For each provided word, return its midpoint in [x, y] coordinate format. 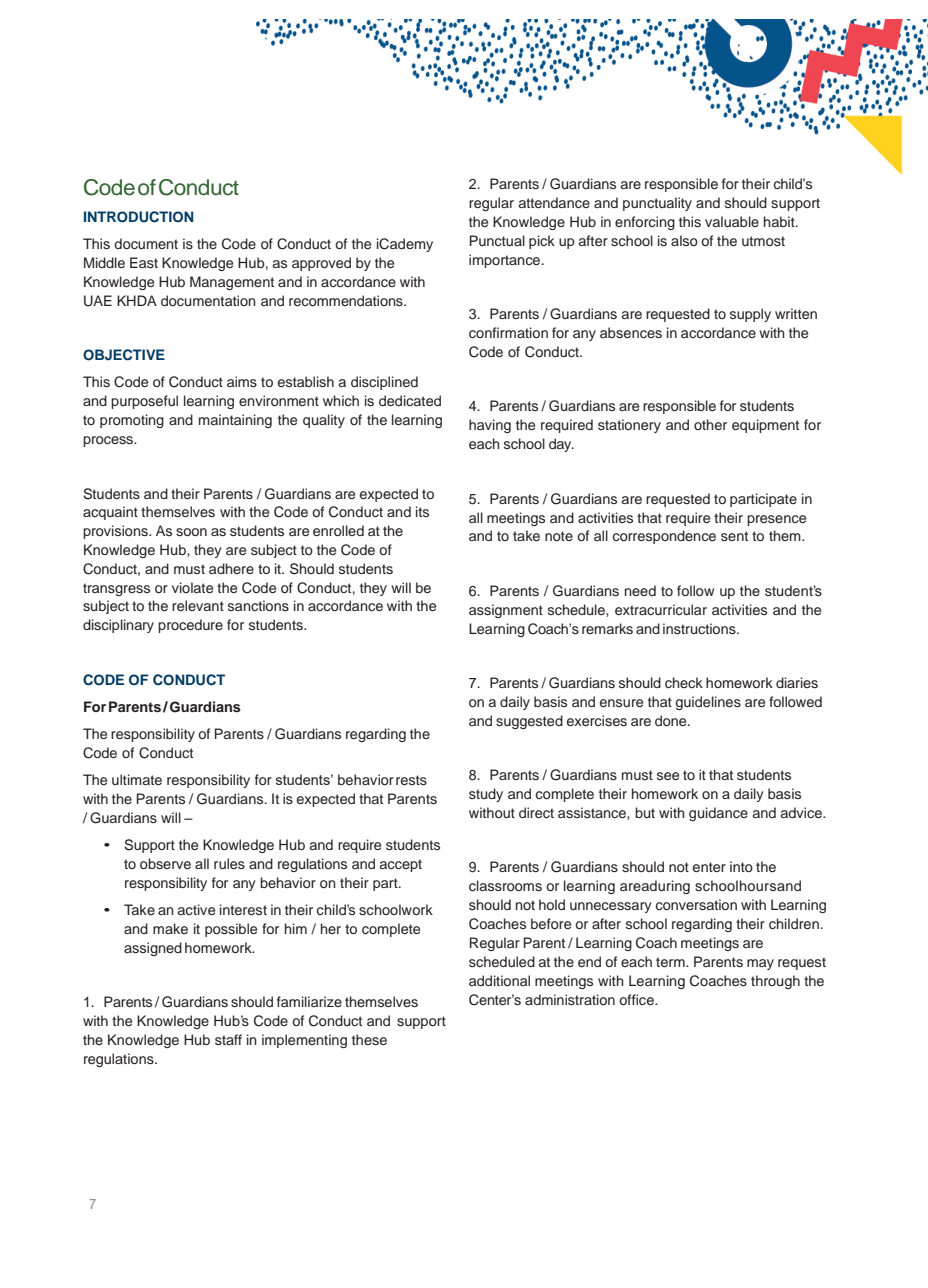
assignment [506, 611]
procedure [190, 626]
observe [165, 863]
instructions [700, 628]
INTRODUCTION [139, 217]
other [710, 424]
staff [228, 1039]
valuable [732, 221]
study [486, 795]
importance [506, 261]
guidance [718, 814]
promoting [132, 421]
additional [499, 980]
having [490, 426]
